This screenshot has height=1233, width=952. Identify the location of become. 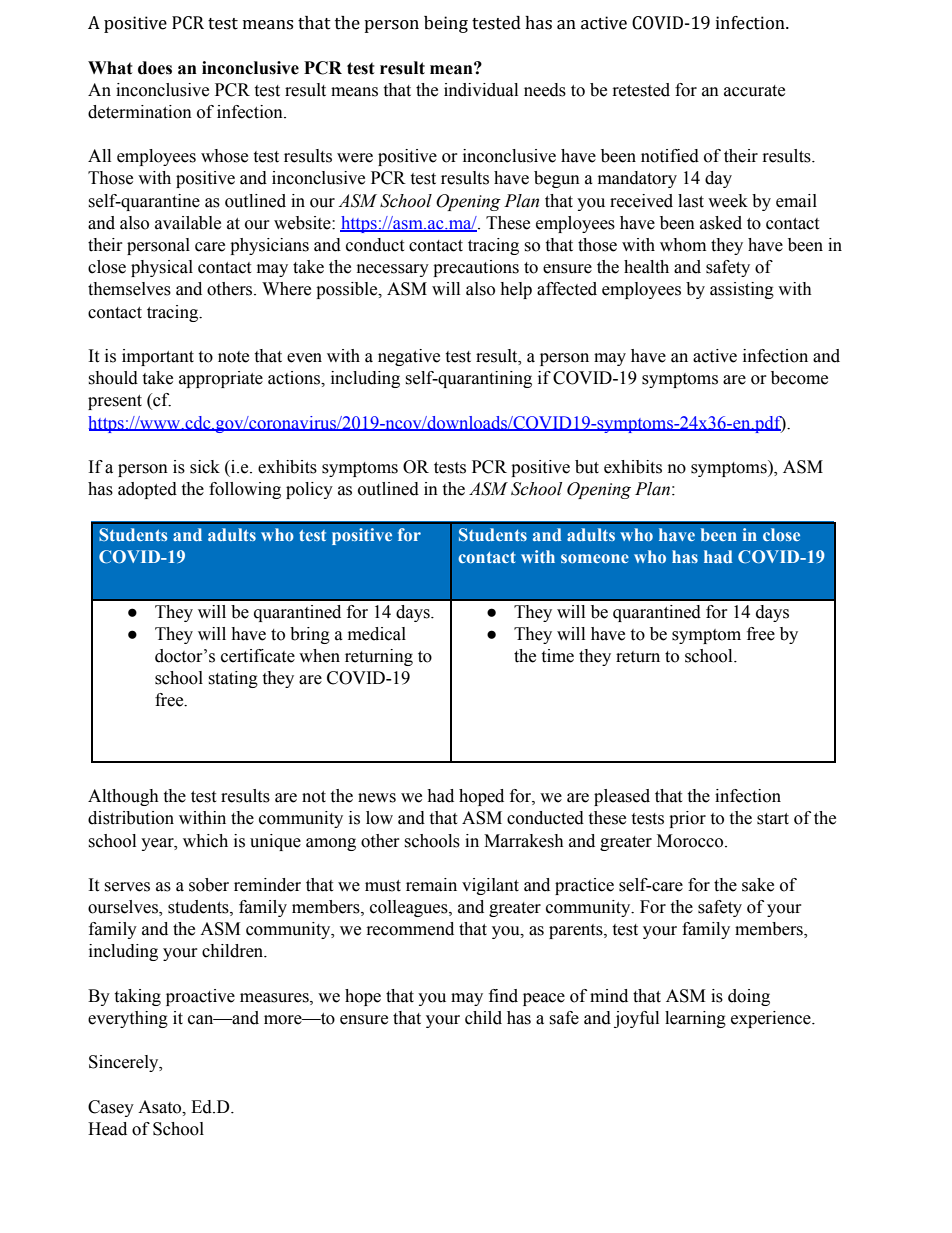
(799, 378).
